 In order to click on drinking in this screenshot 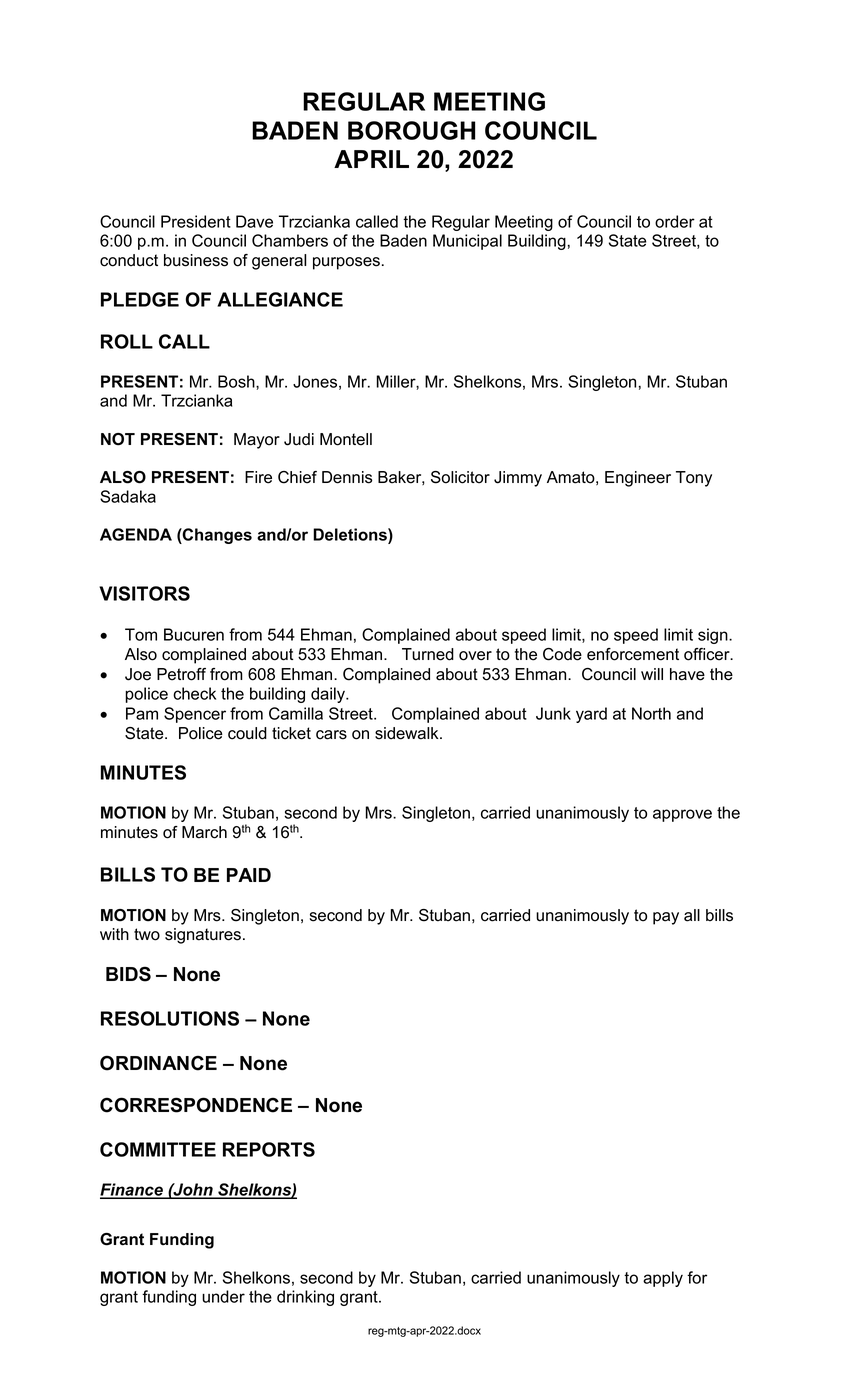, I will do `click(305, 1298)`.
